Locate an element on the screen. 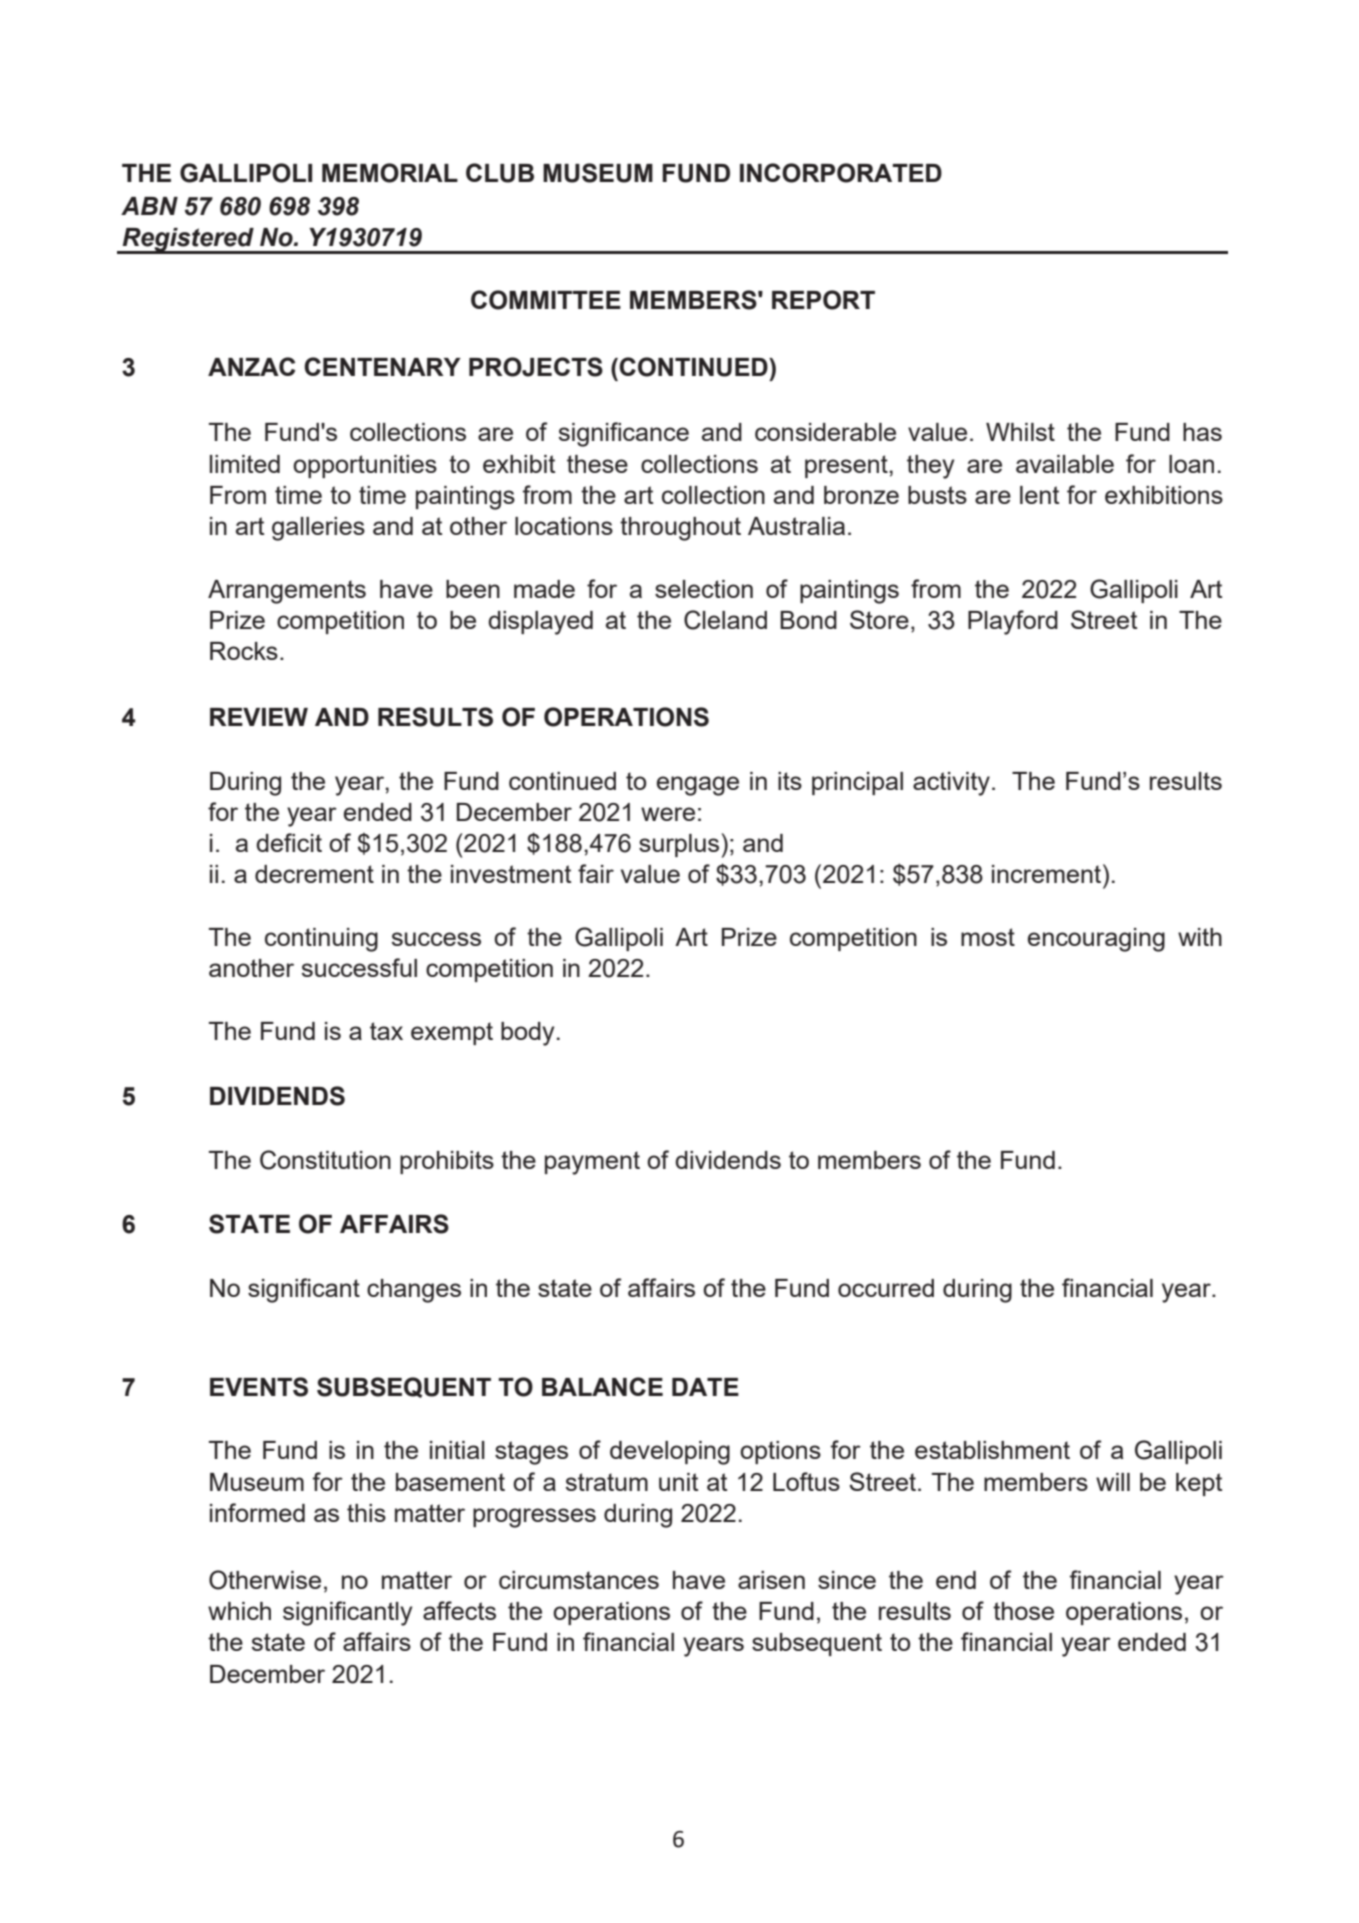 The height and width of the screenshot is (1923, 1359). REPORT is located at coordinates (823, 300).
